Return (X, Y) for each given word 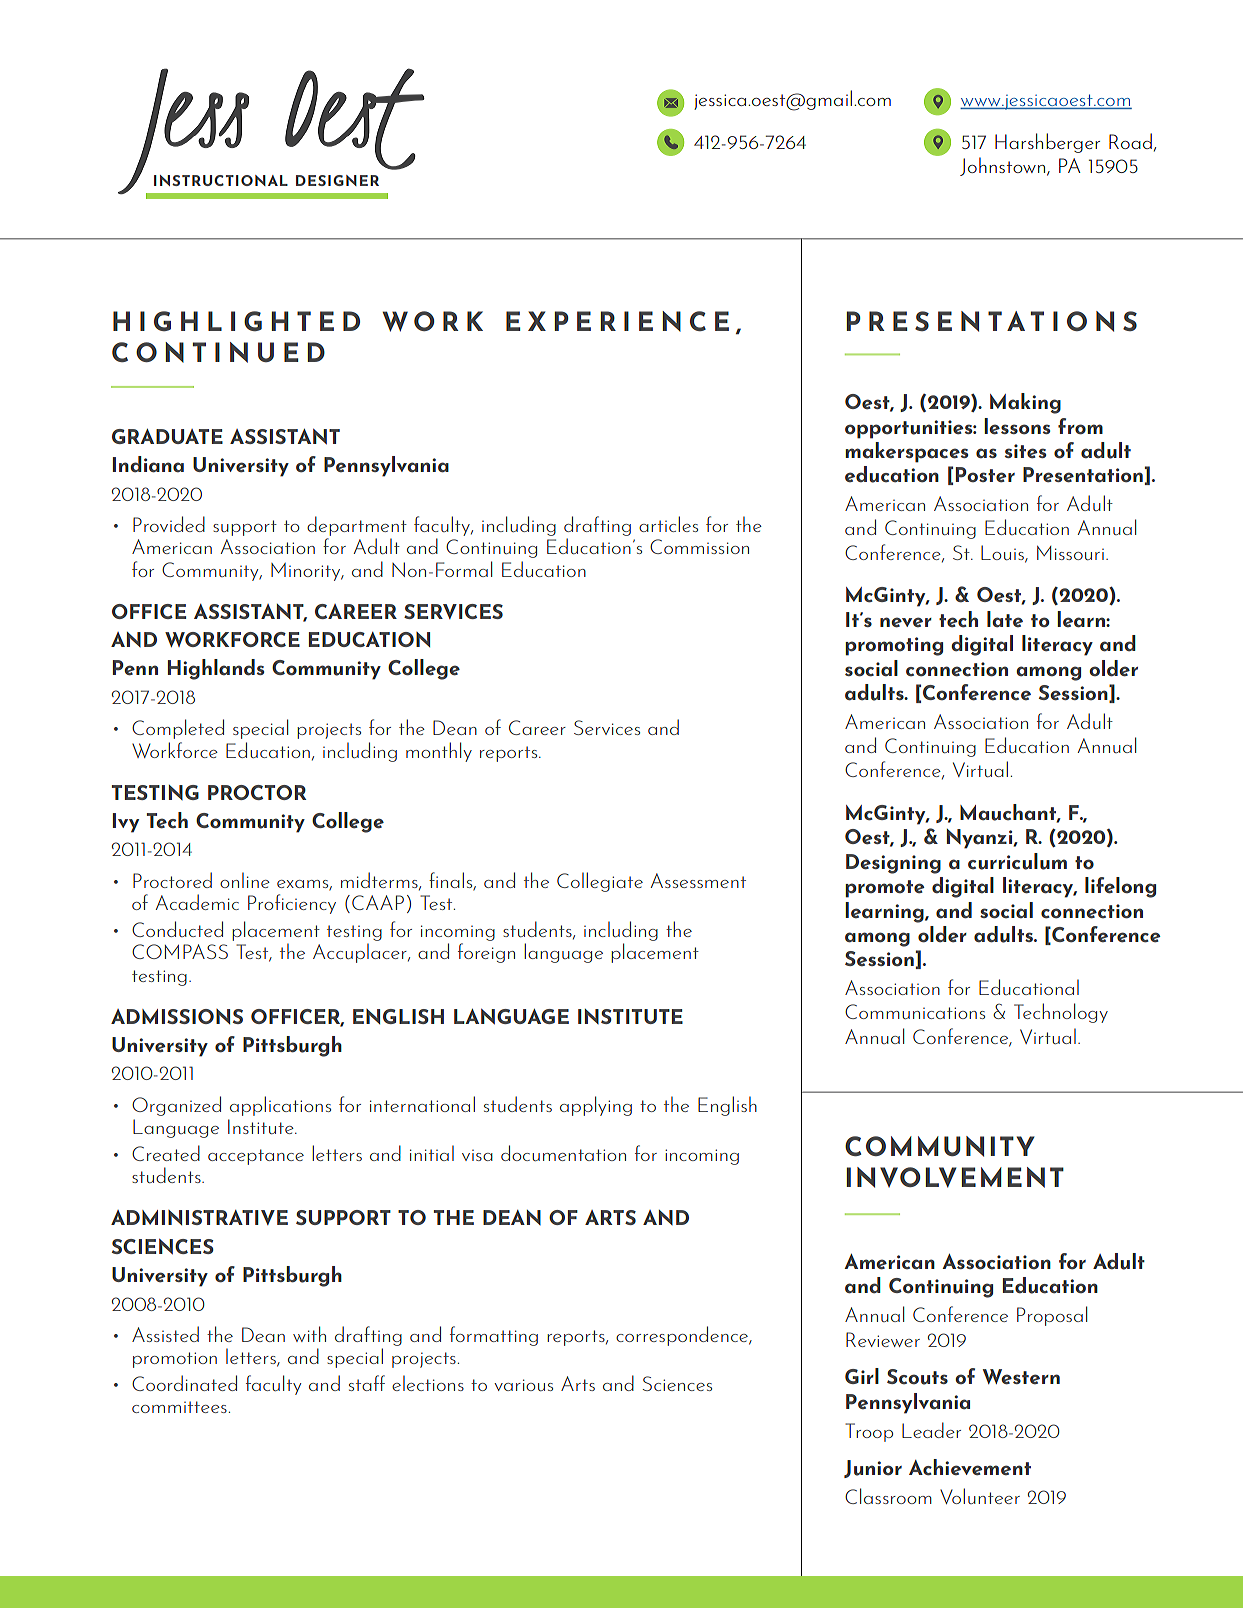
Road (1130, 141)
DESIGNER (337, 180)
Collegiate (600, 882)
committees (179, 1407)
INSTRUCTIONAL (221, 180)
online (245, 880)
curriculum (1017, 861)
